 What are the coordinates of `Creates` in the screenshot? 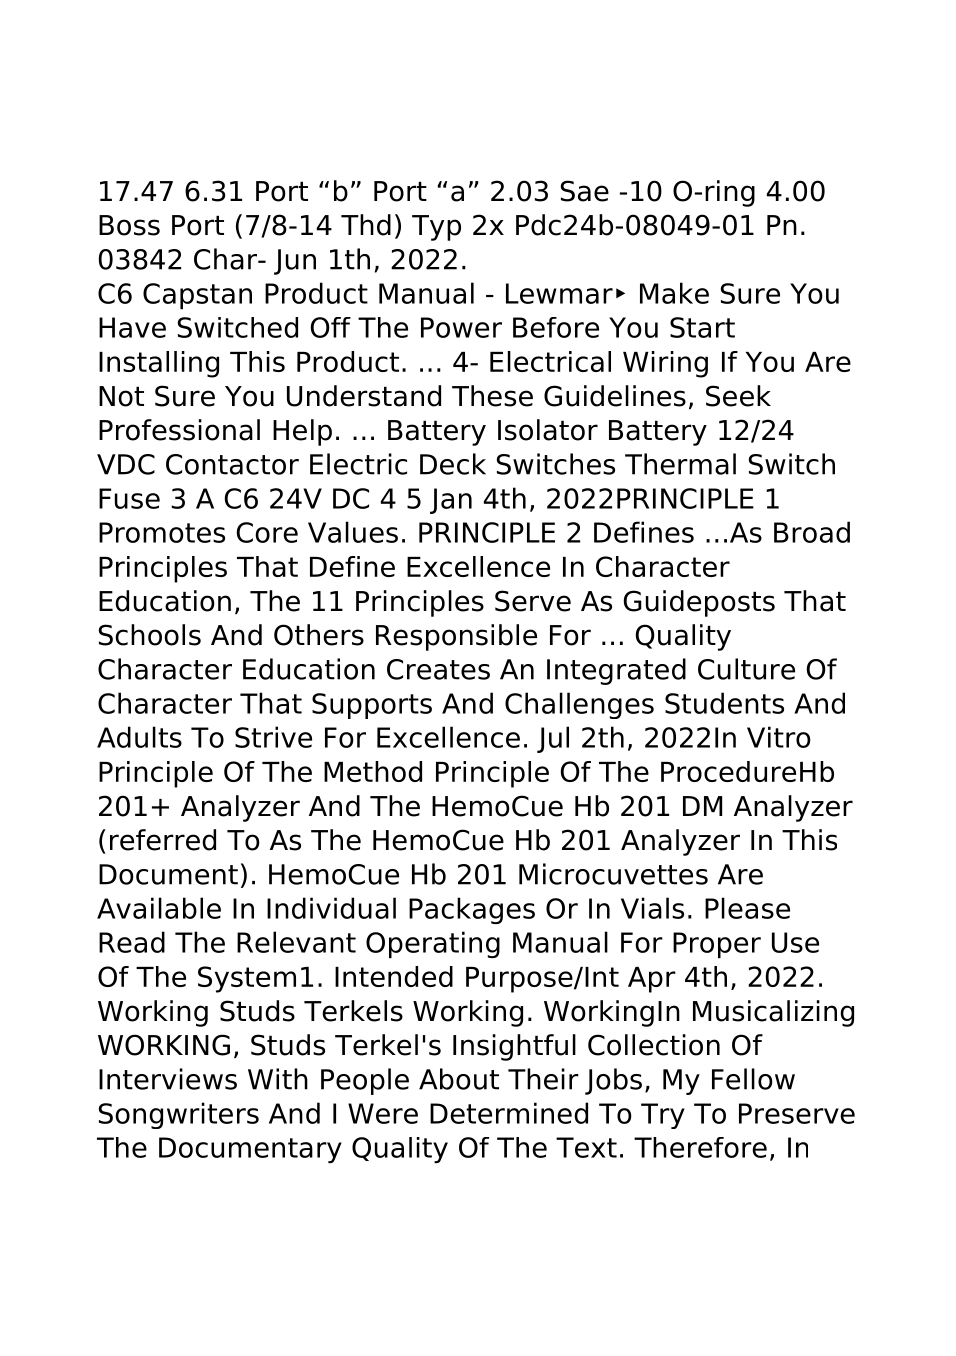 It's located at (438, 669).
